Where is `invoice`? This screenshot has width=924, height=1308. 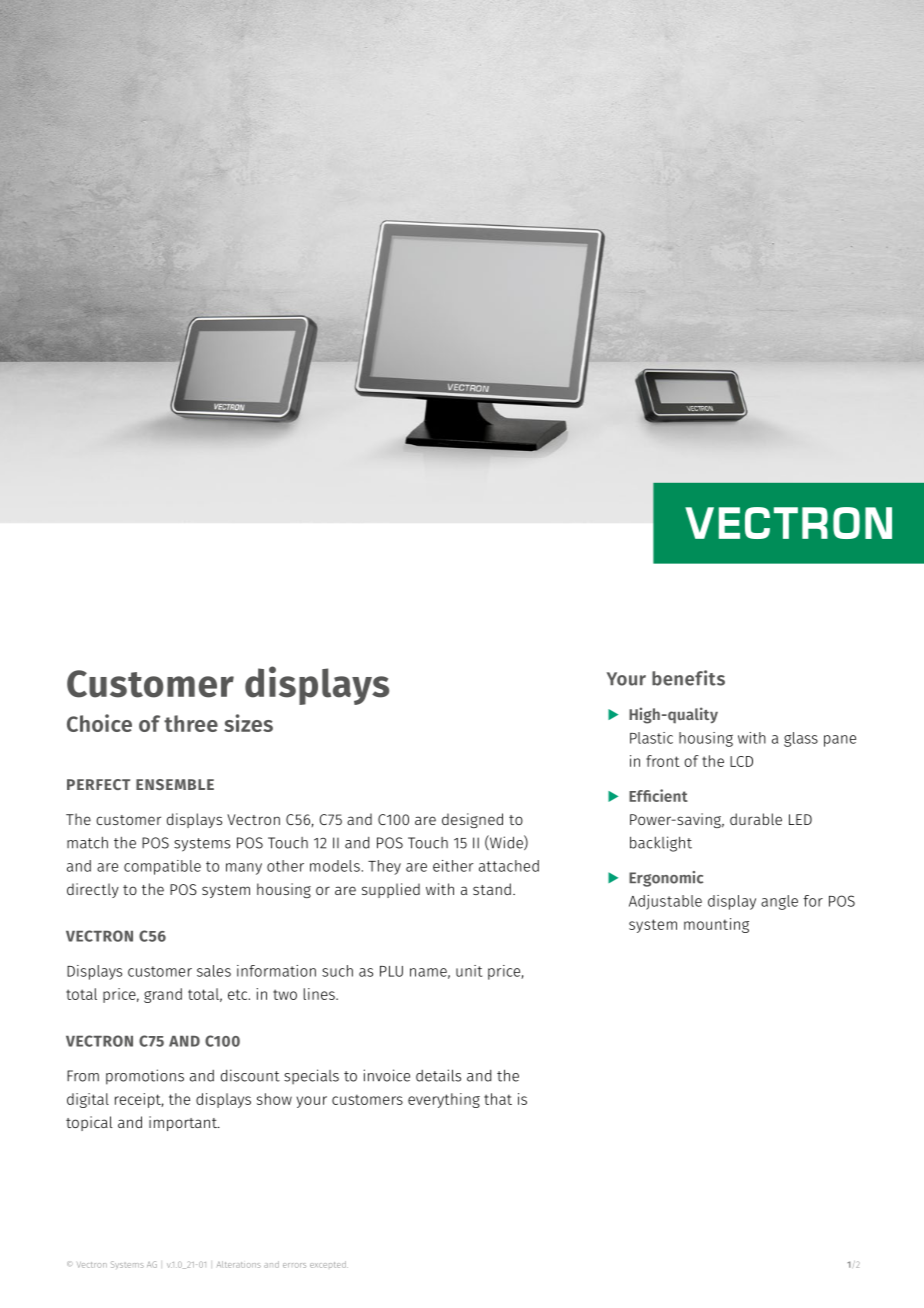 invoice is located at coordinates (387, 1075).
